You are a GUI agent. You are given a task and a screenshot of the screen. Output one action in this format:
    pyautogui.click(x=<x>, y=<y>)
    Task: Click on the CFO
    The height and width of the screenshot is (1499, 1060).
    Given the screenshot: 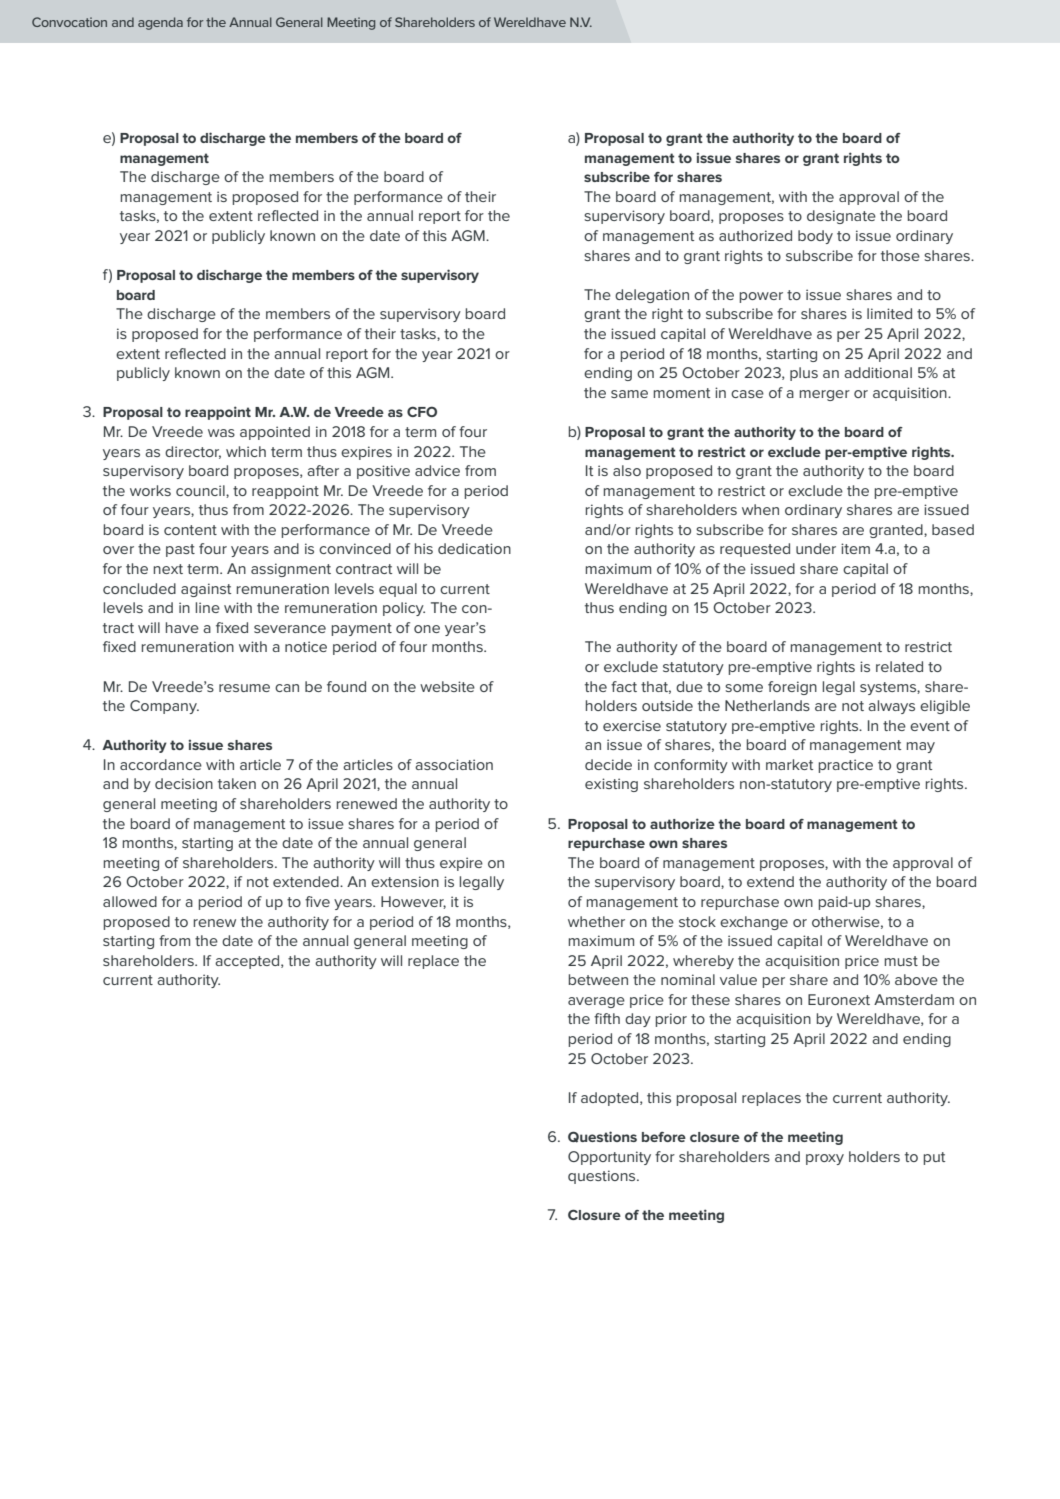 What is the action you would take?
    pyautogui.click(x=422, y=411)
